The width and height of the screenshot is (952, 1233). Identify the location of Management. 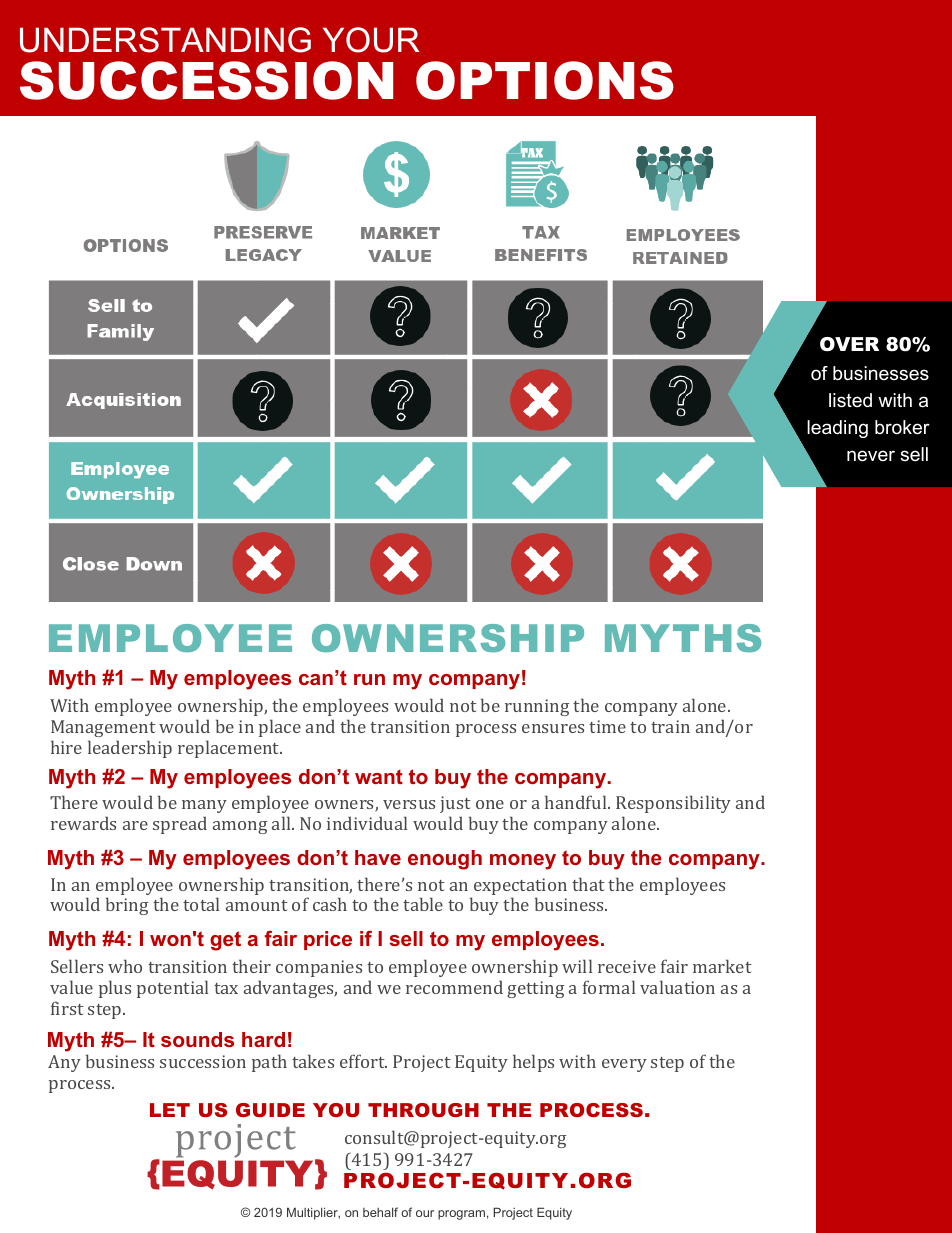
(103, 728).
